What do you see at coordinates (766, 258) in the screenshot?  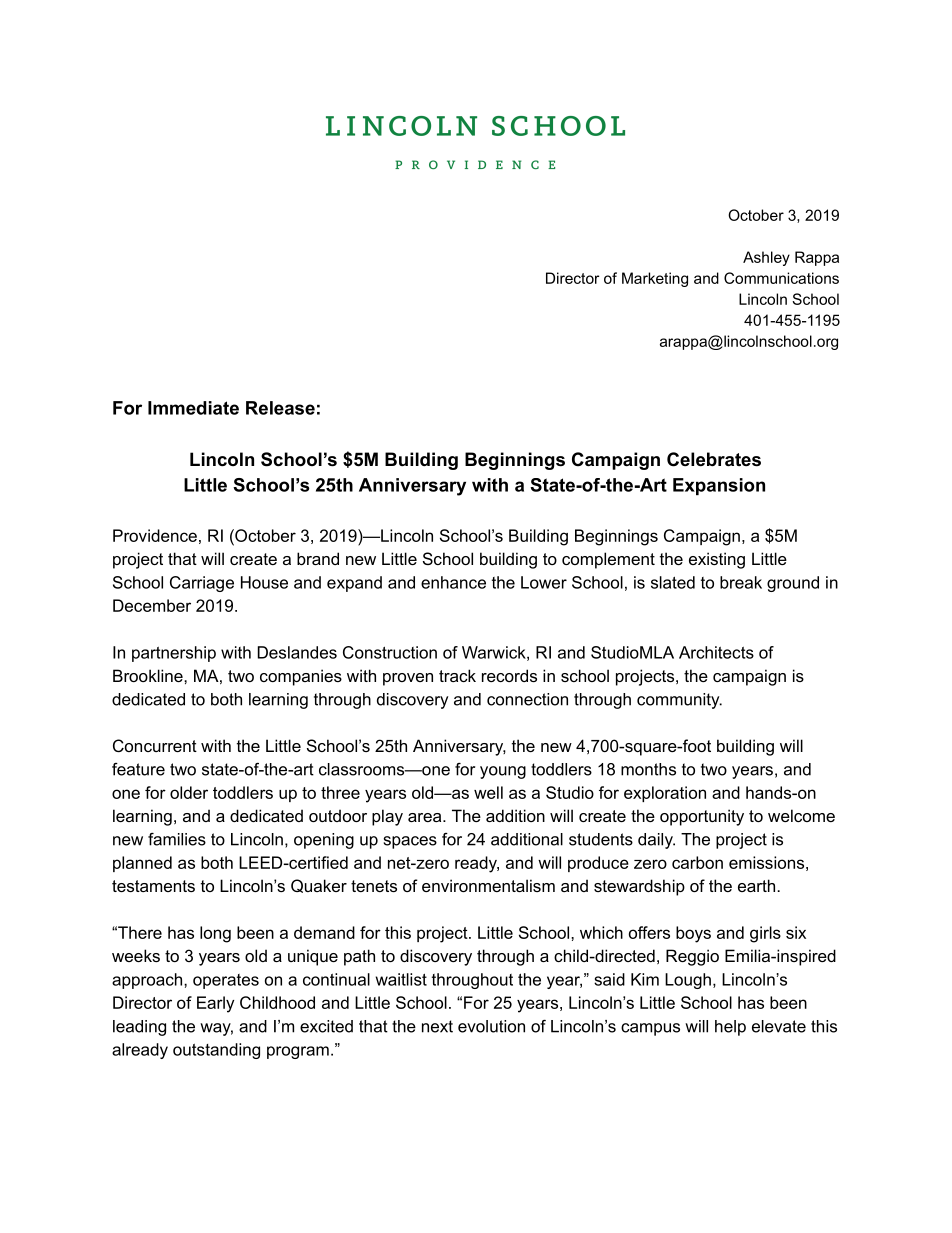 I see `Ashley` at bounding box center [766, 258].
